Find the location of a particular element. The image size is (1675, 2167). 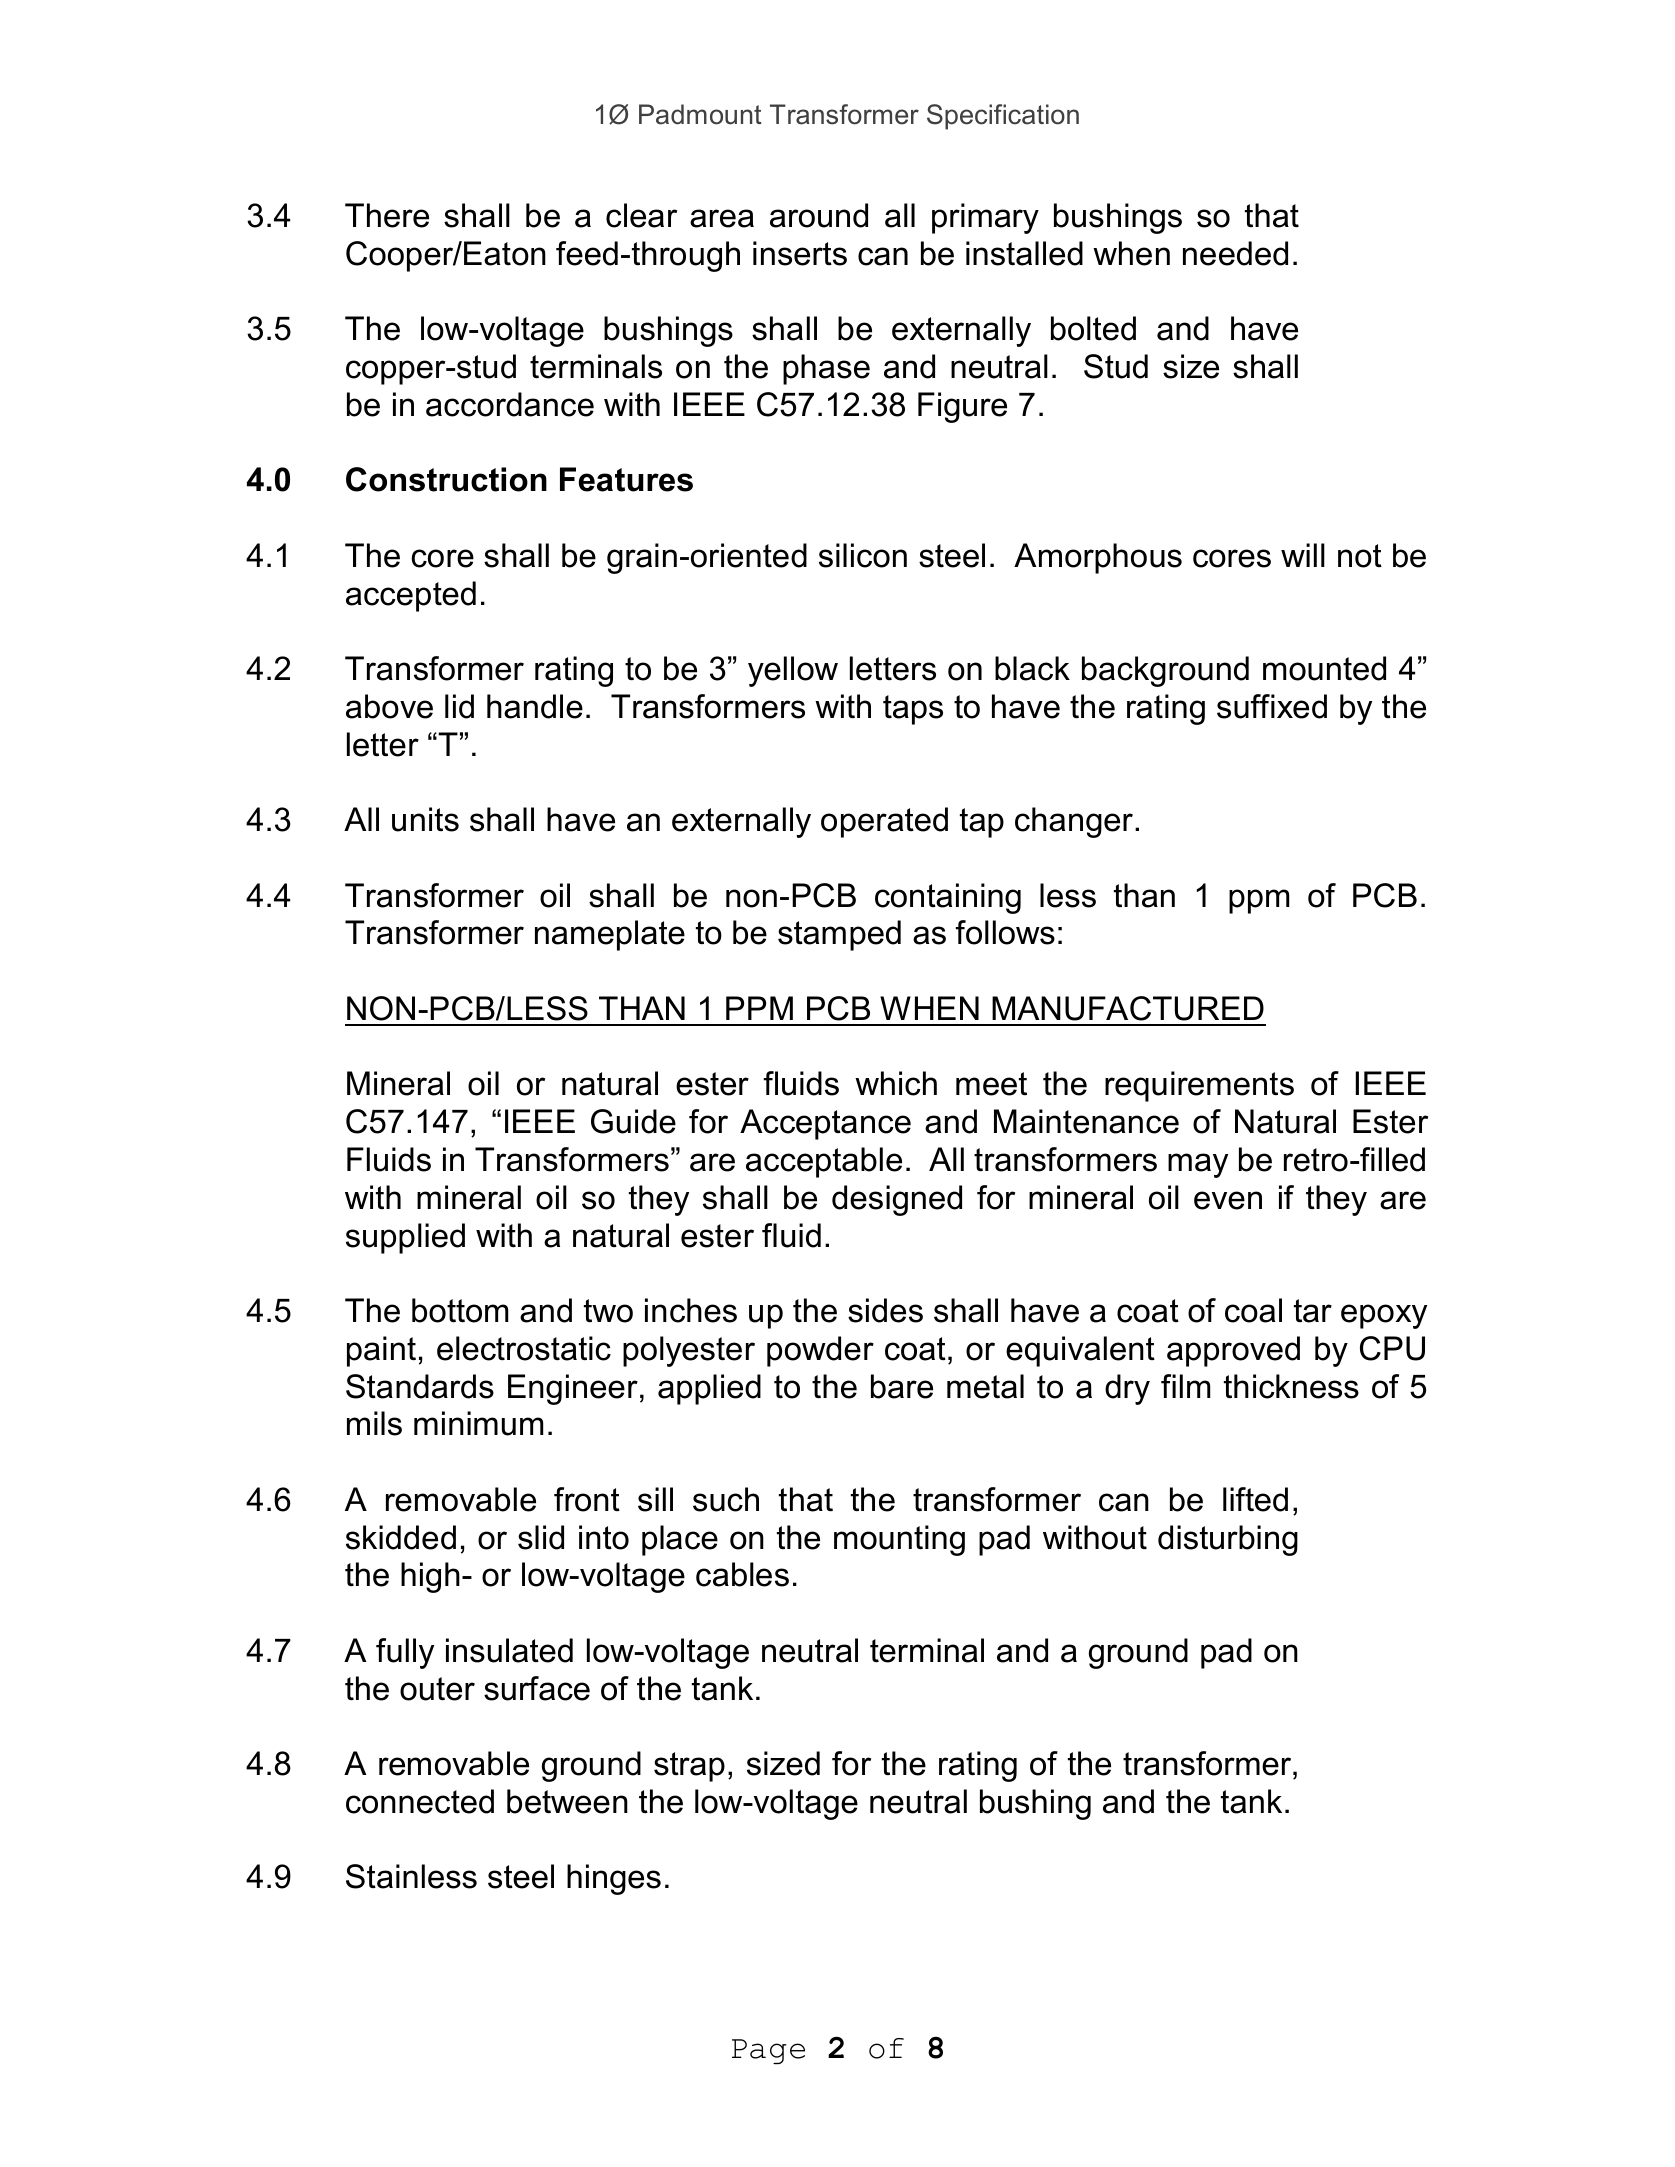

requirements is located at coordinates (1199, 1086).
